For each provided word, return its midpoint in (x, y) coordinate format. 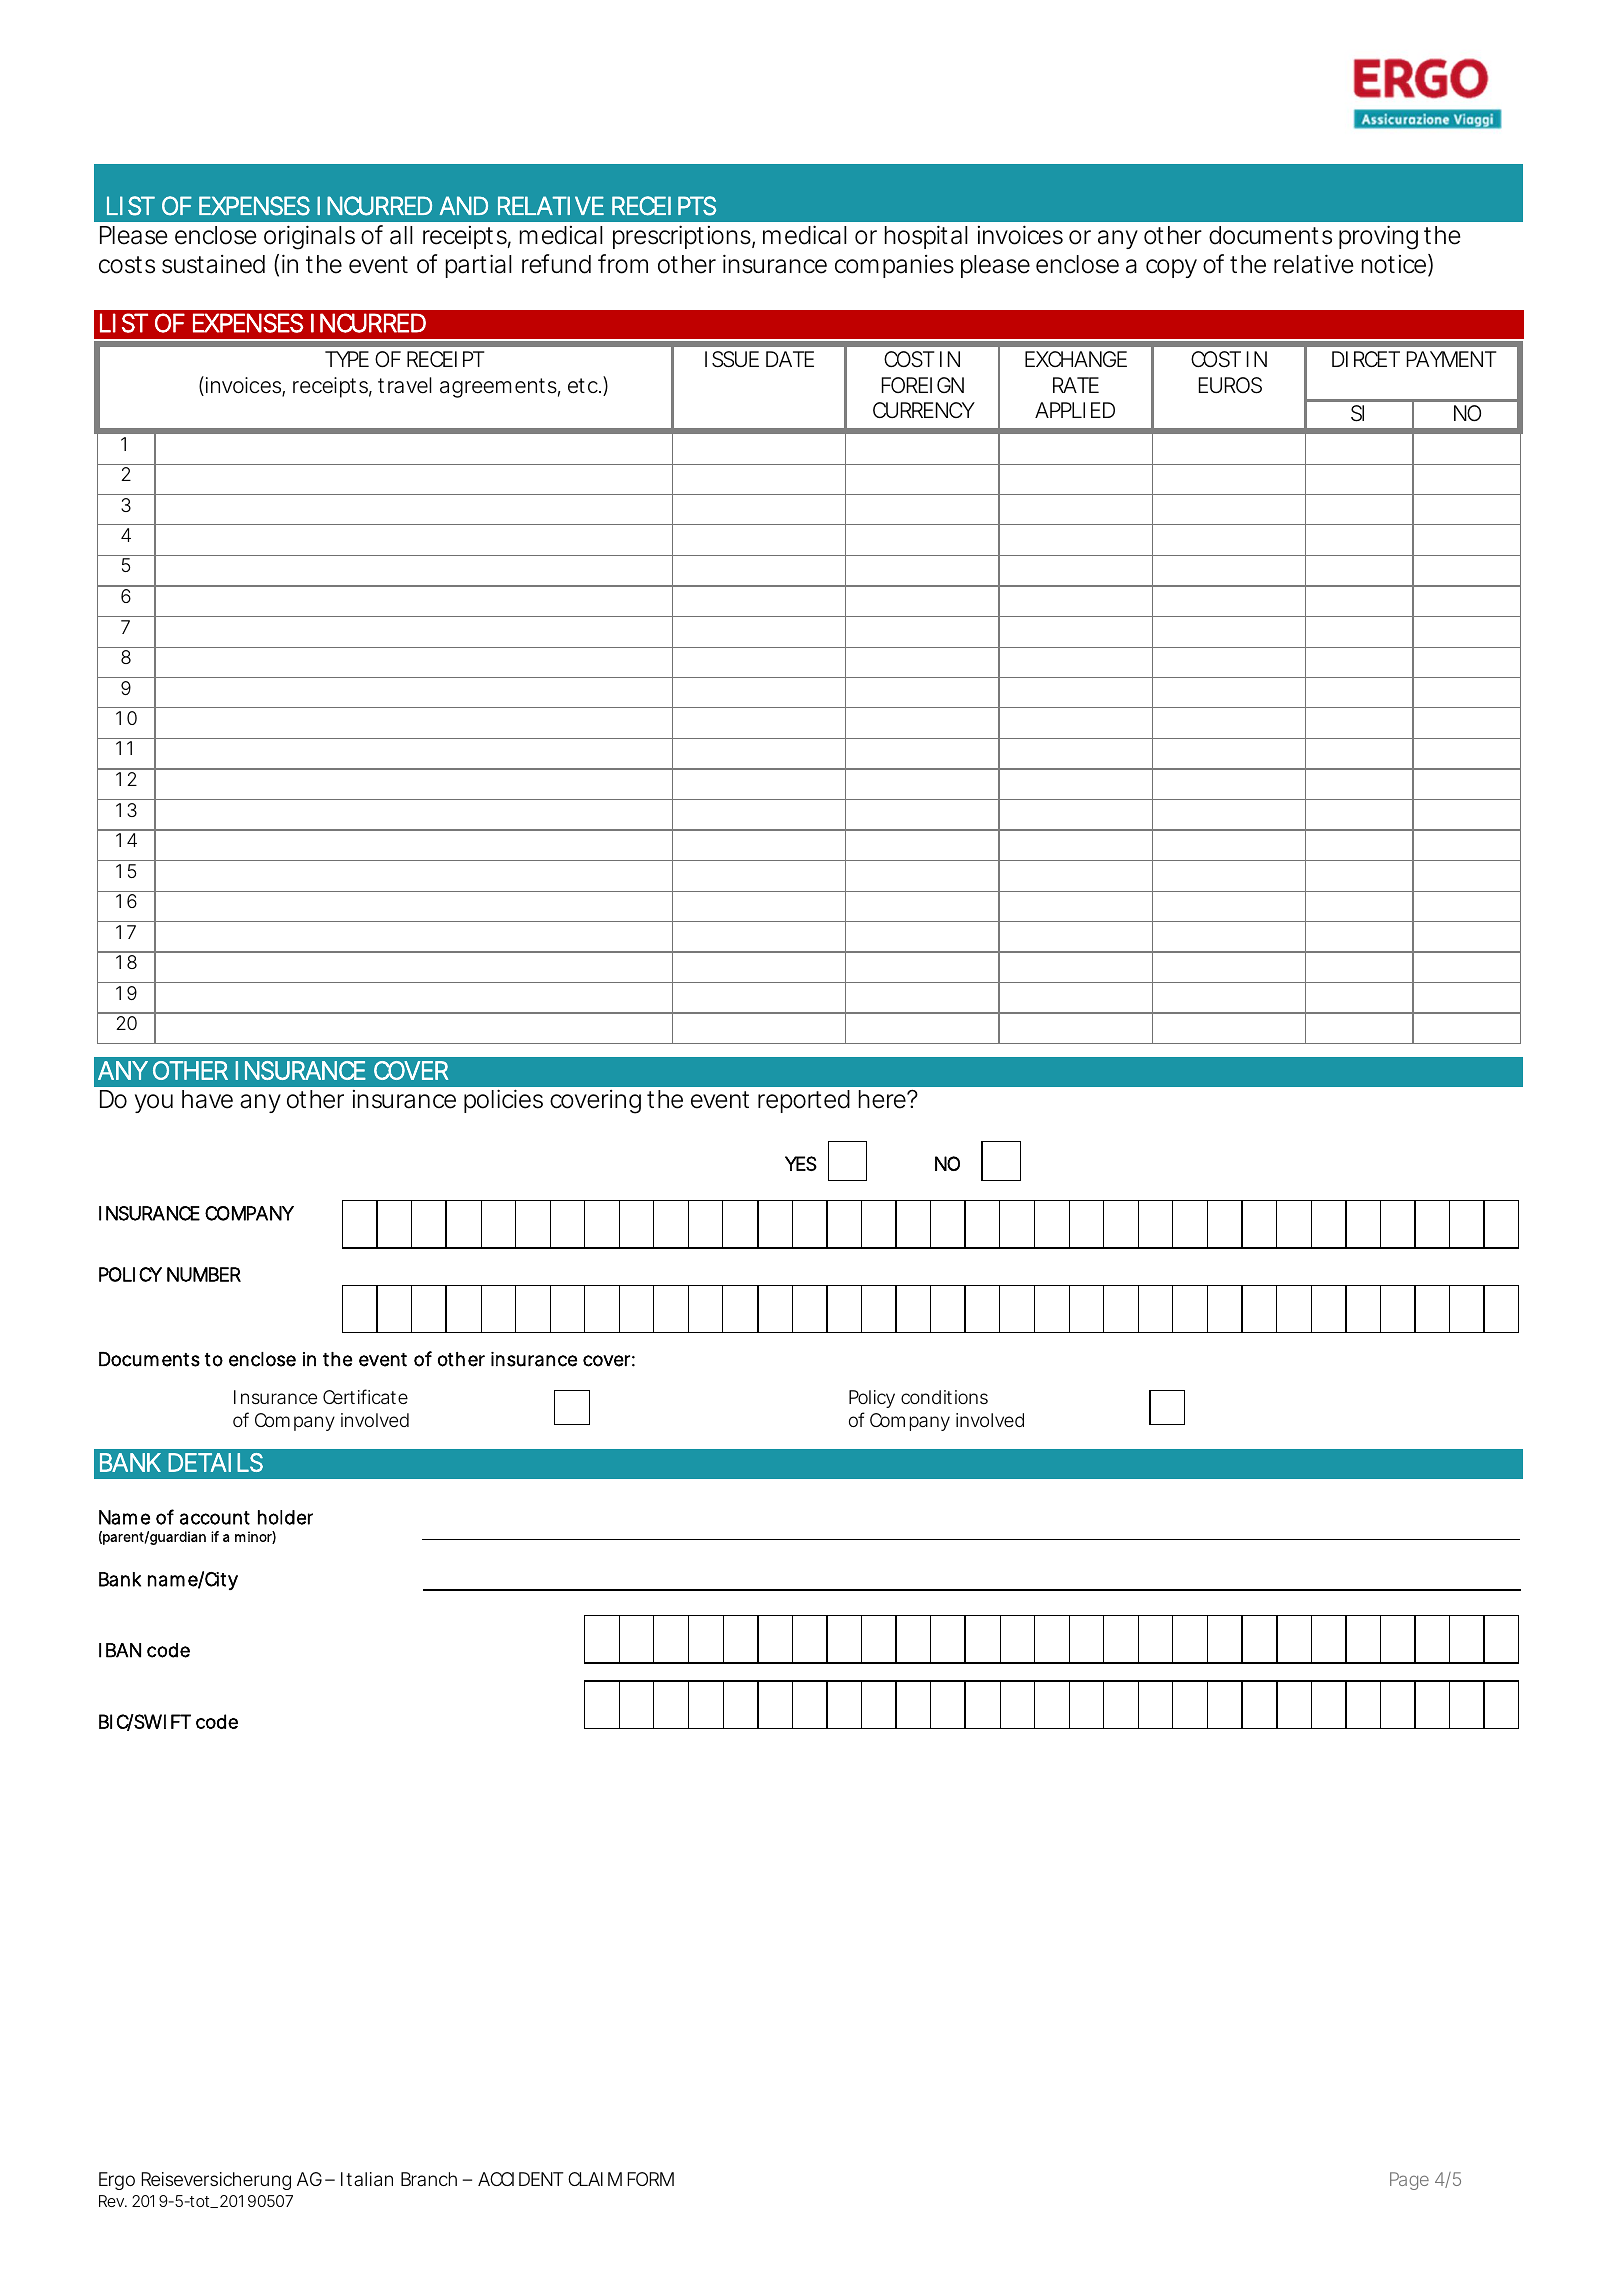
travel (405, 385)
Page (1409, 2181)
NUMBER (204, 1274)
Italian (367, 2179)
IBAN (120, 1650)
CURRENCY (924, 410)
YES (801, 1163)
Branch (429, 2179)
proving (1378, 237)
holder (285, 1517)
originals (309, 237)
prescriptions (684, 237)
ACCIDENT (520, 2179)
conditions (944, 1397)
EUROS (1230, 385)
